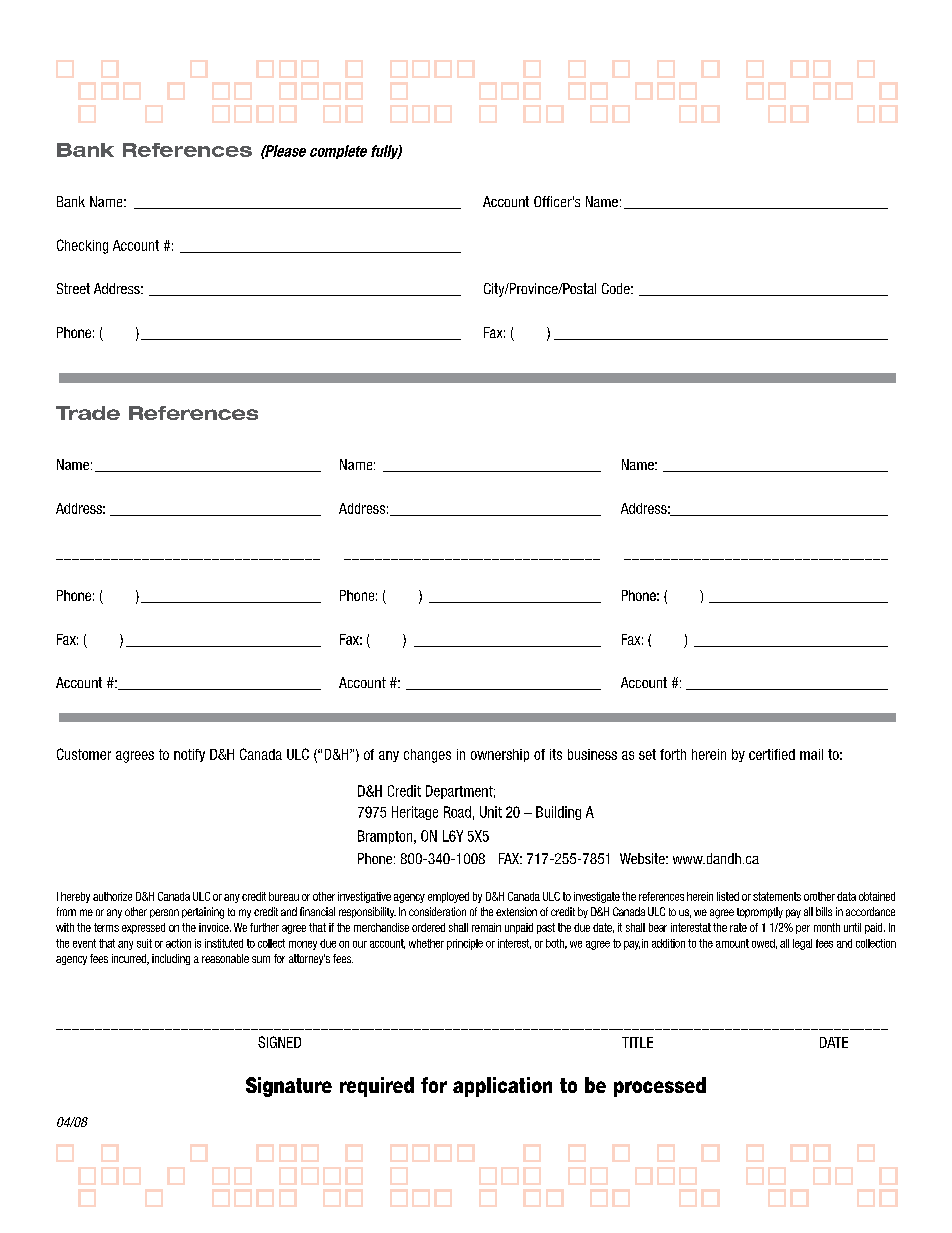 Image resolution: width=952 pixels, height=1233 pixels. I want to click on ownership, so click(500, 755).
